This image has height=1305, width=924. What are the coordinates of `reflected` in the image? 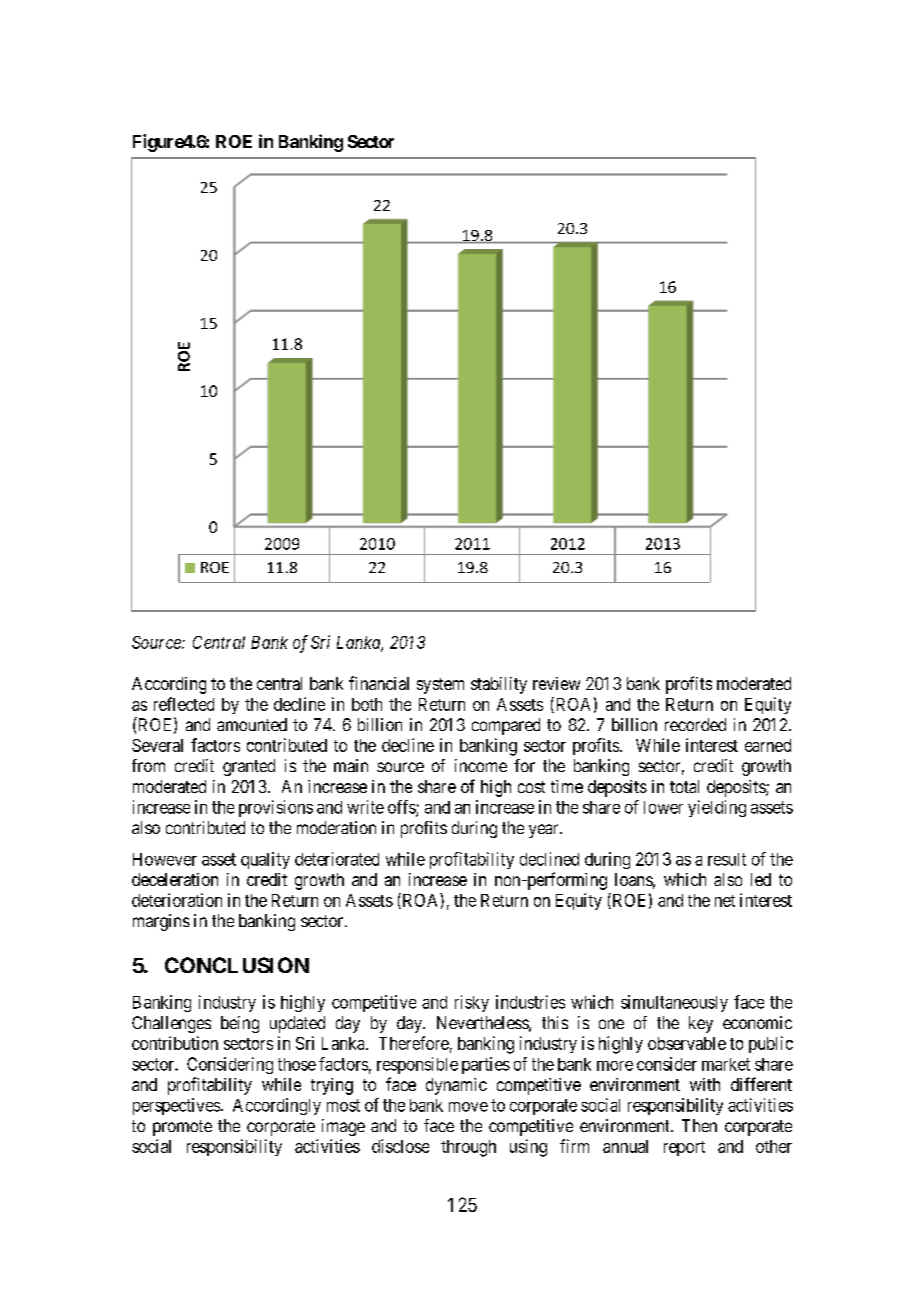 It's located at (184, 704).
